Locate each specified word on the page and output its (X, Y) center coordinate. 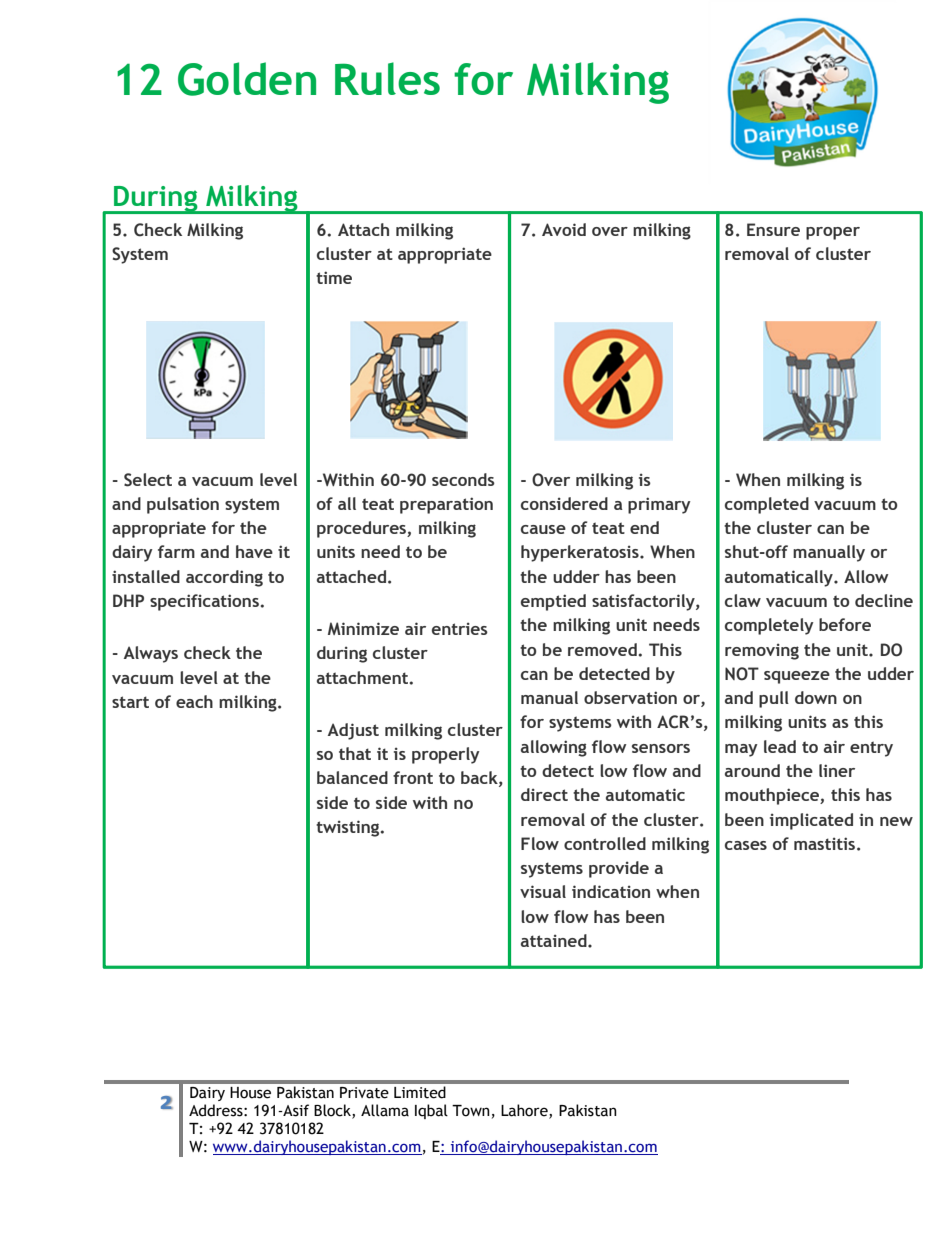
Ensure (773, 229)
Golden (247, 79)
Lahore (525, 1111)
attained (555, 940)
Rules (387, 78)
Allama (385, 1110)
